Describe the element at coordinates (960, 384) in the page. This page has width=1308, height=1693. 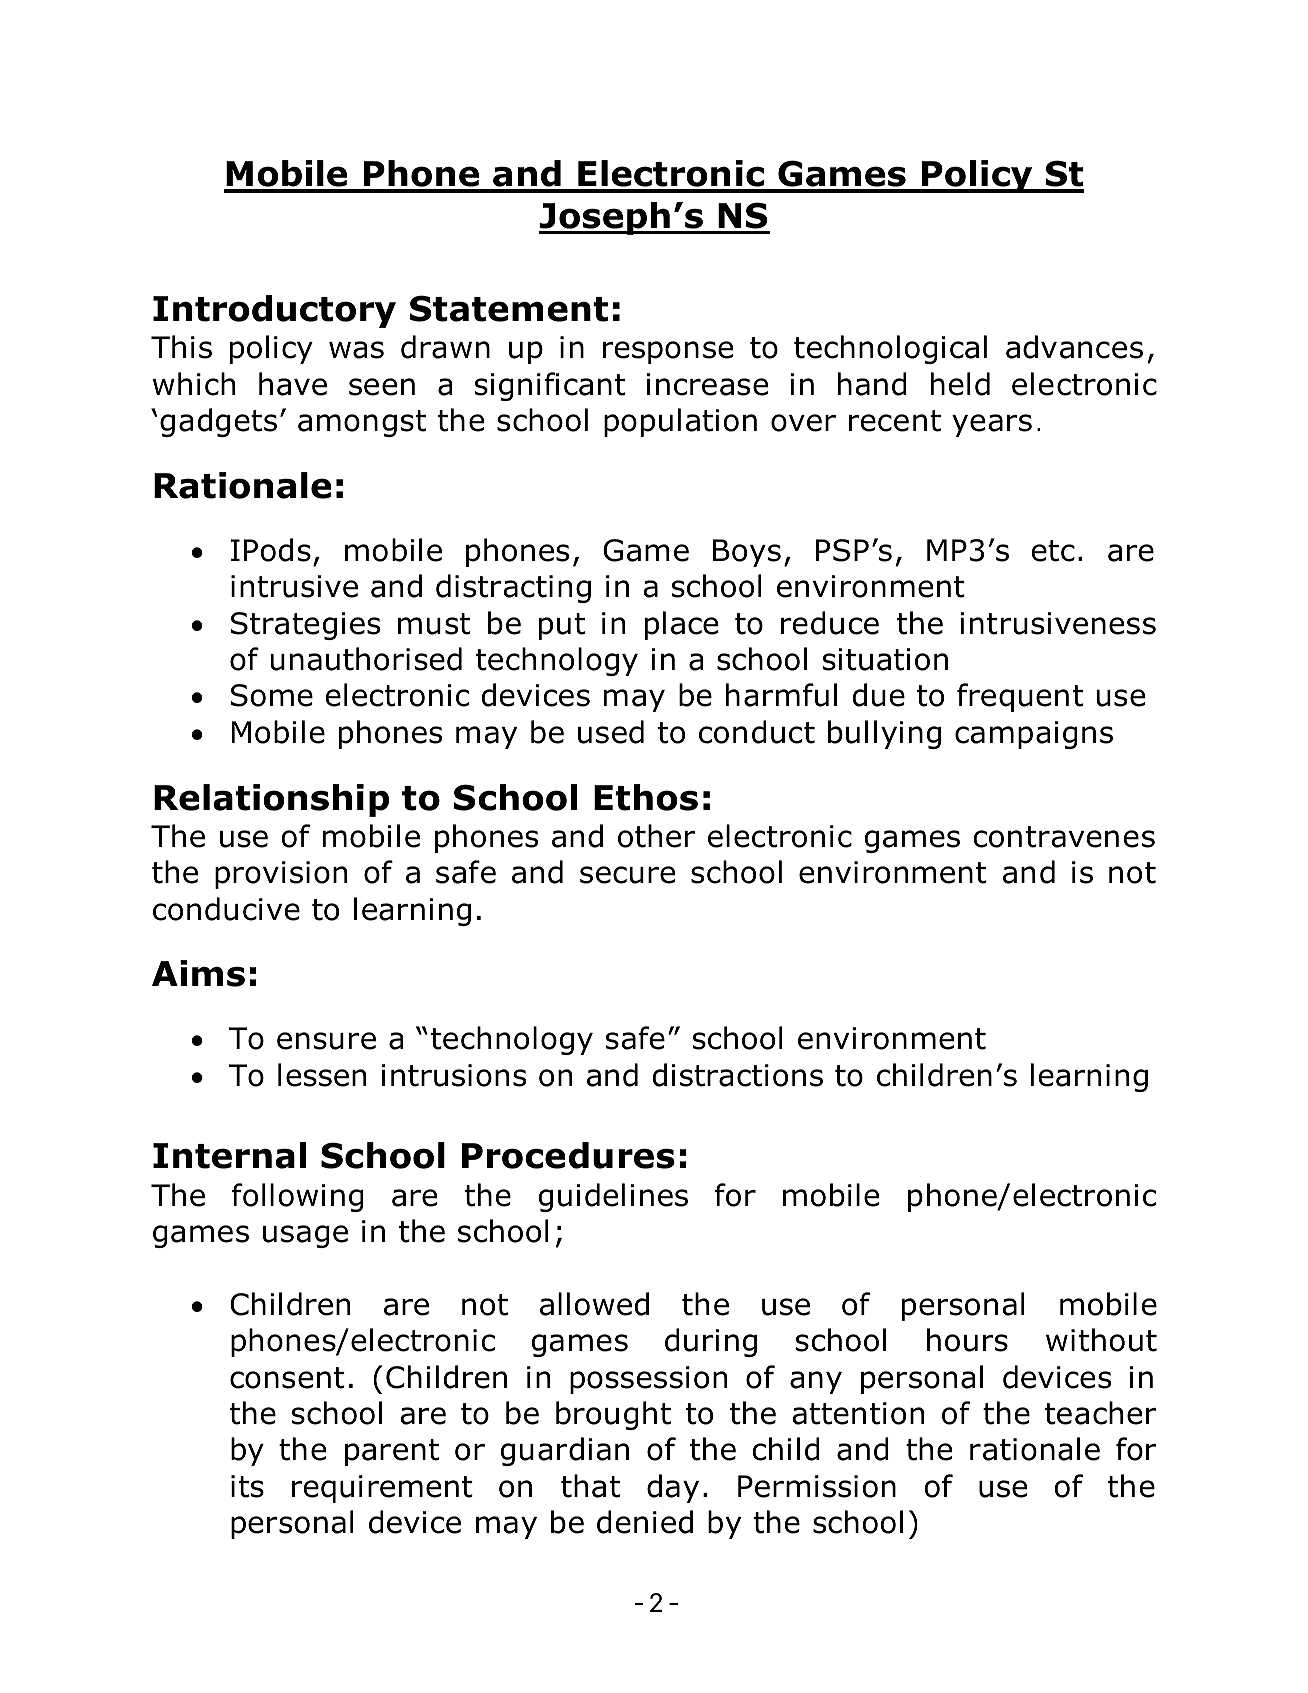
I see `held` at that location.
